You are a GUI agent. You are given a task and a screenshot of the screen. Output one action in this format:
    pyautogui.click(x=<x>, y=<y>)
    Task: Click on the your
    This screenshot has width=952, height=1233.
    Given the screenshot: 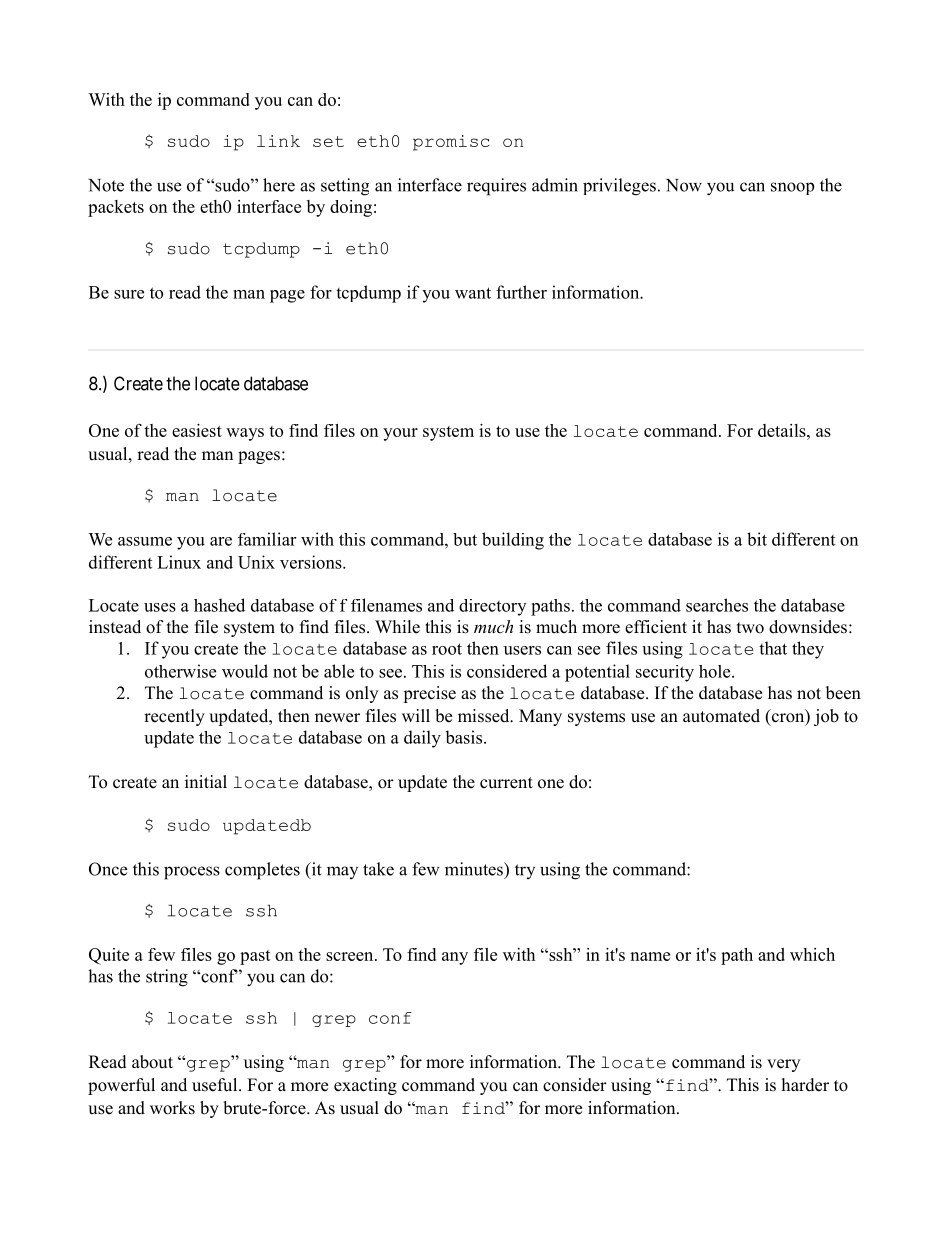 What is the action you would take?
    pyautogui.click(x=400, y=434)
